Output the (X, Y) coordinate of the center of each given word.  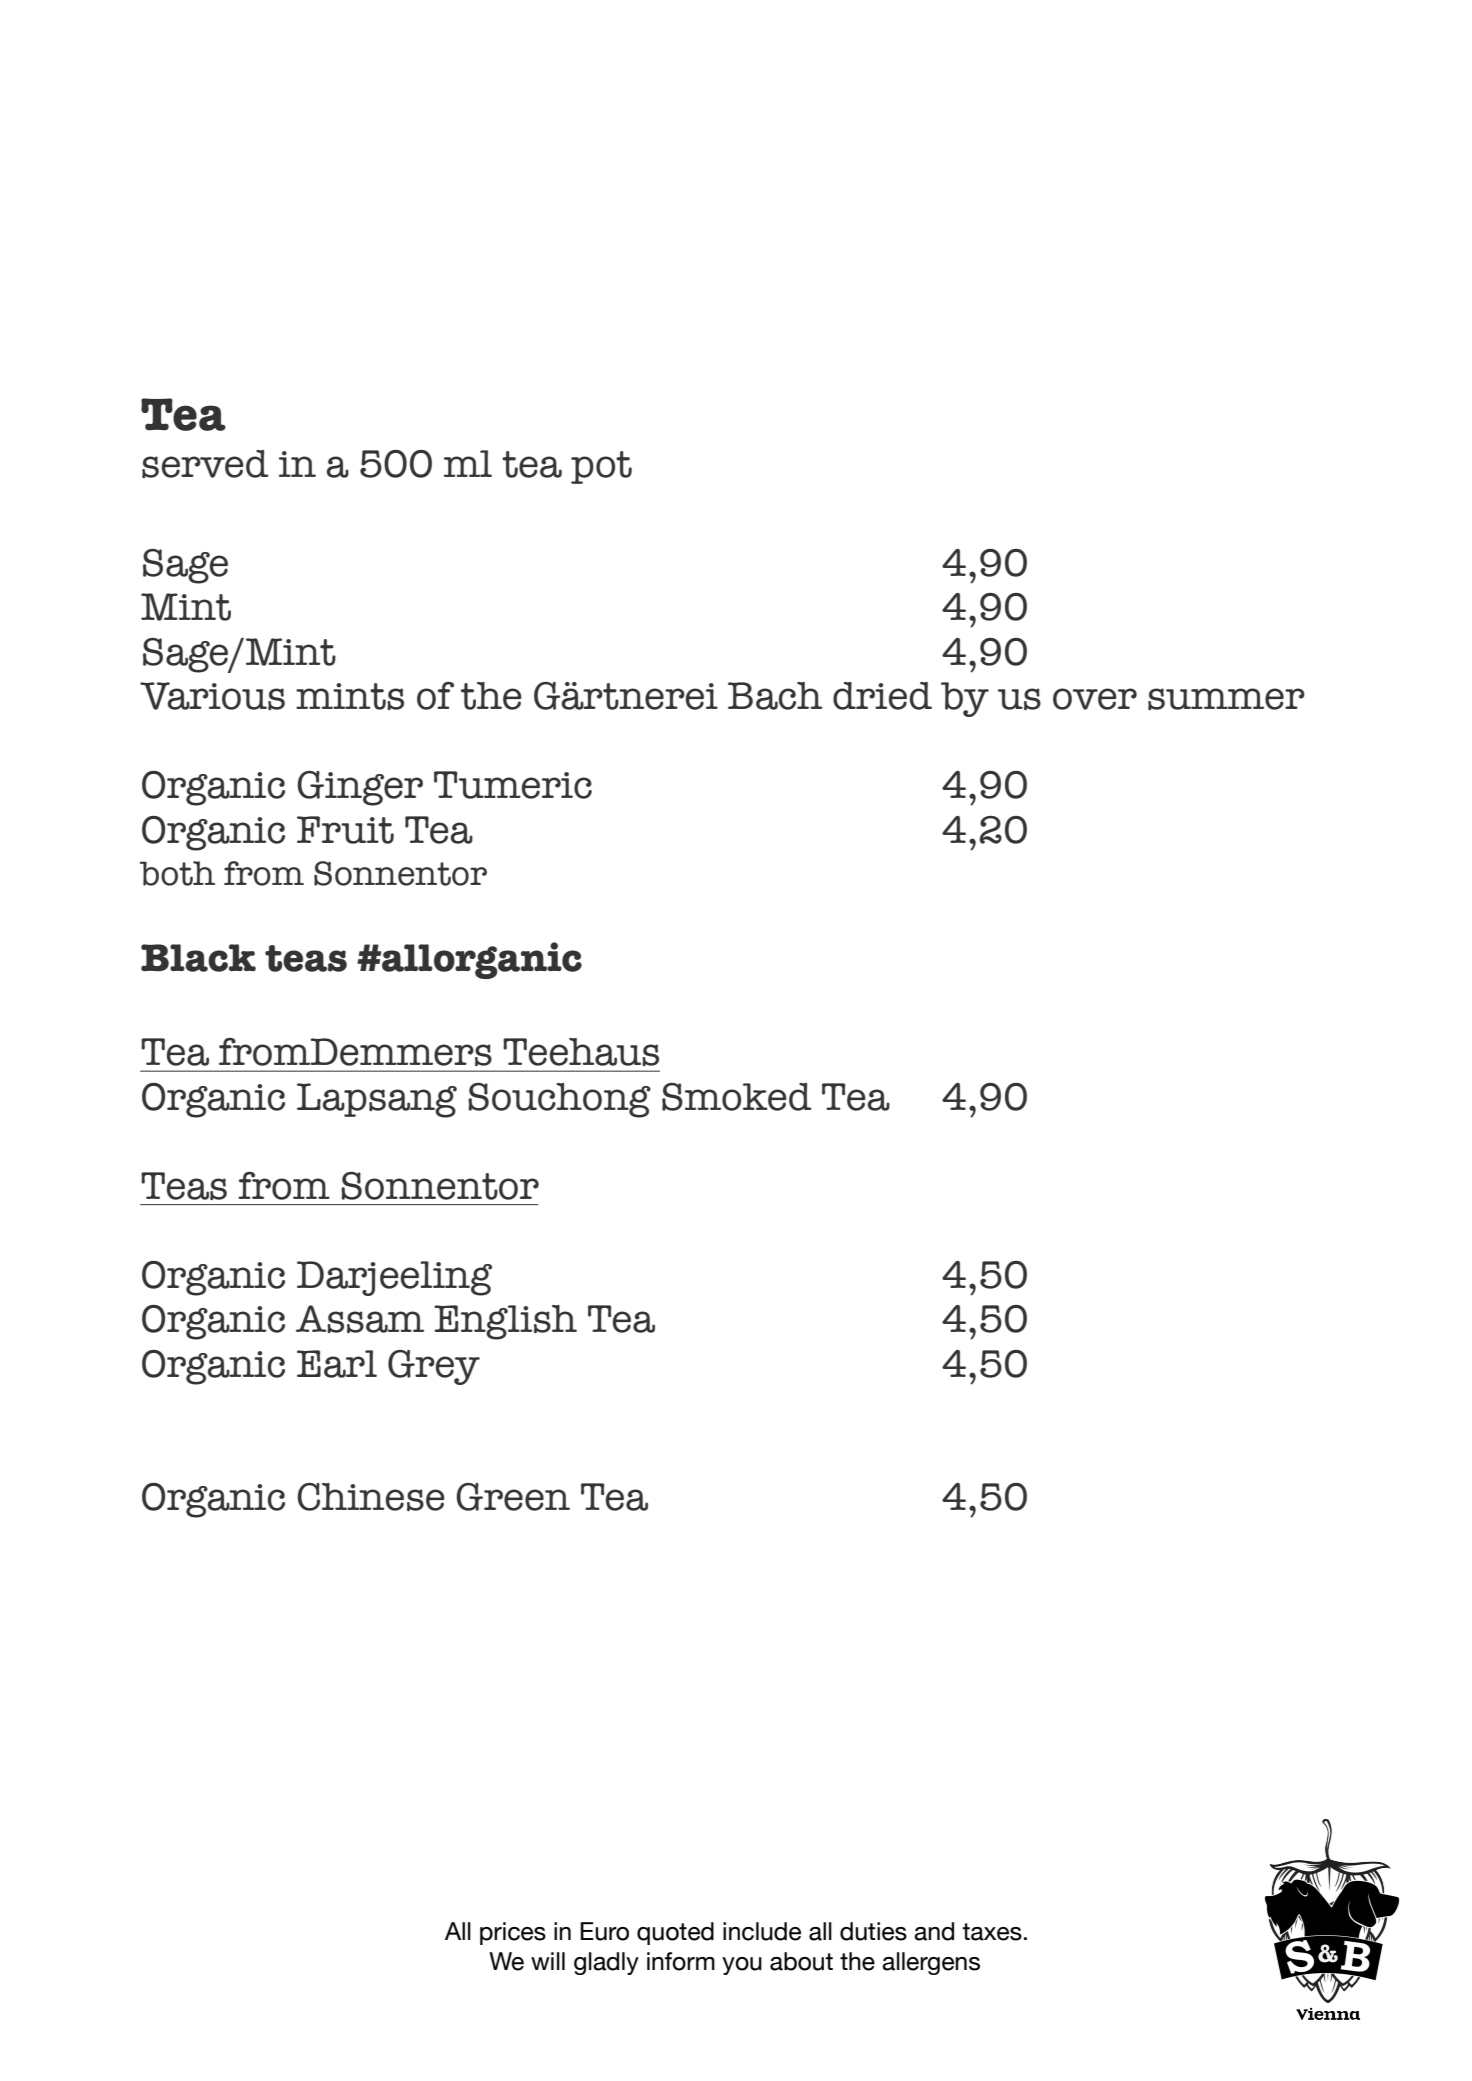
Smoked (737, 1097)
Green (513, 1497)
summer (1226, 699)
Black (198, 958)
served (205, 464)
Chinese (371, 1497)
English (505, 1322)
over (1095, 699)
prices (513, 1933)
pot (601, 467)
